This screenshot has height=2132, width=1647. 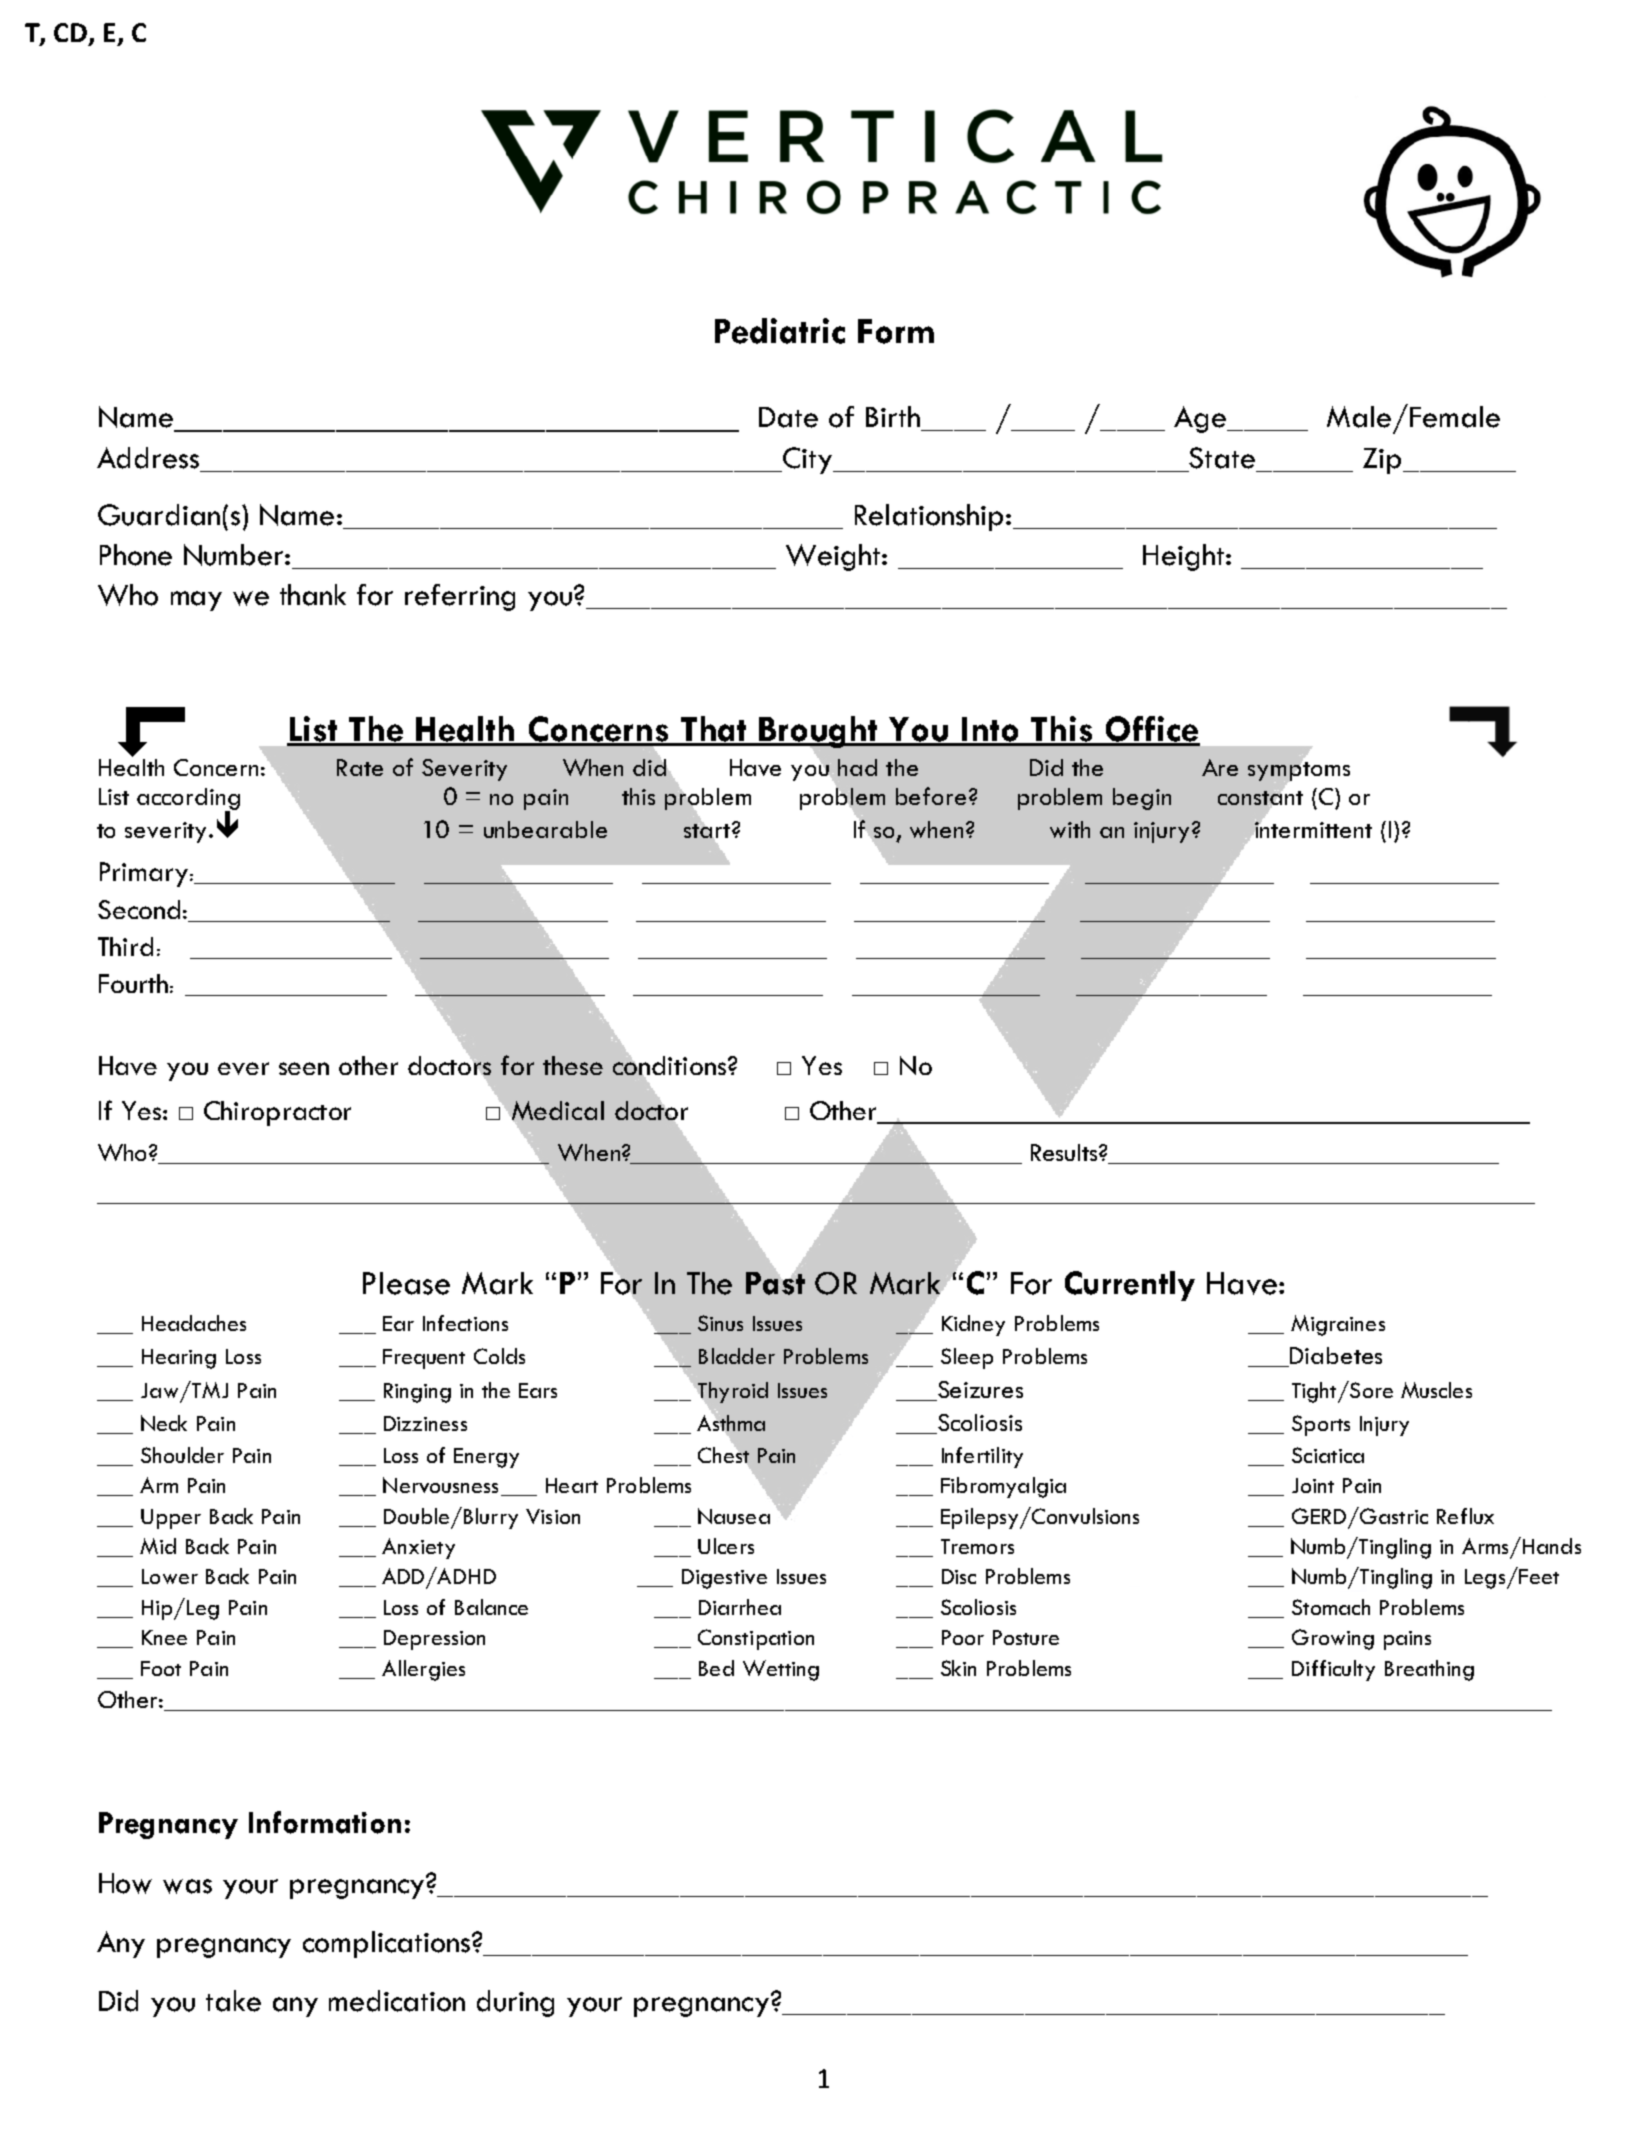 What do you see at coordinates (931, 796) in the screenshot?
I see `before` at bounding box center [931, 796].
